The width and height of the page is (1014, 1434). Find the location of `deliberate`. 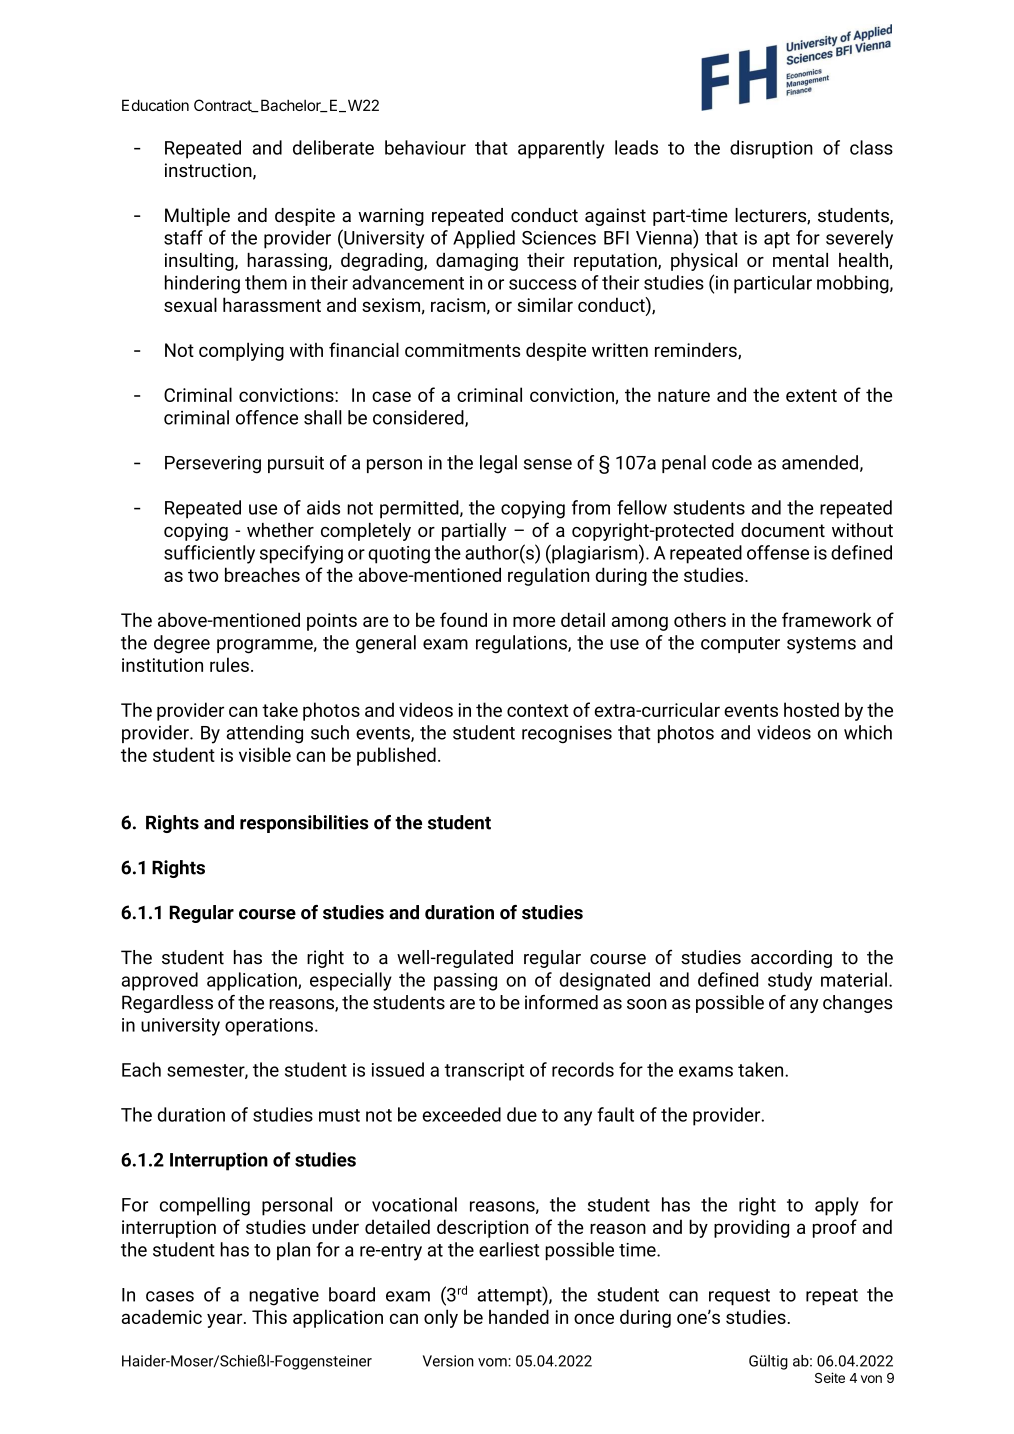

deliberate is located at coordinates (333, 147).
